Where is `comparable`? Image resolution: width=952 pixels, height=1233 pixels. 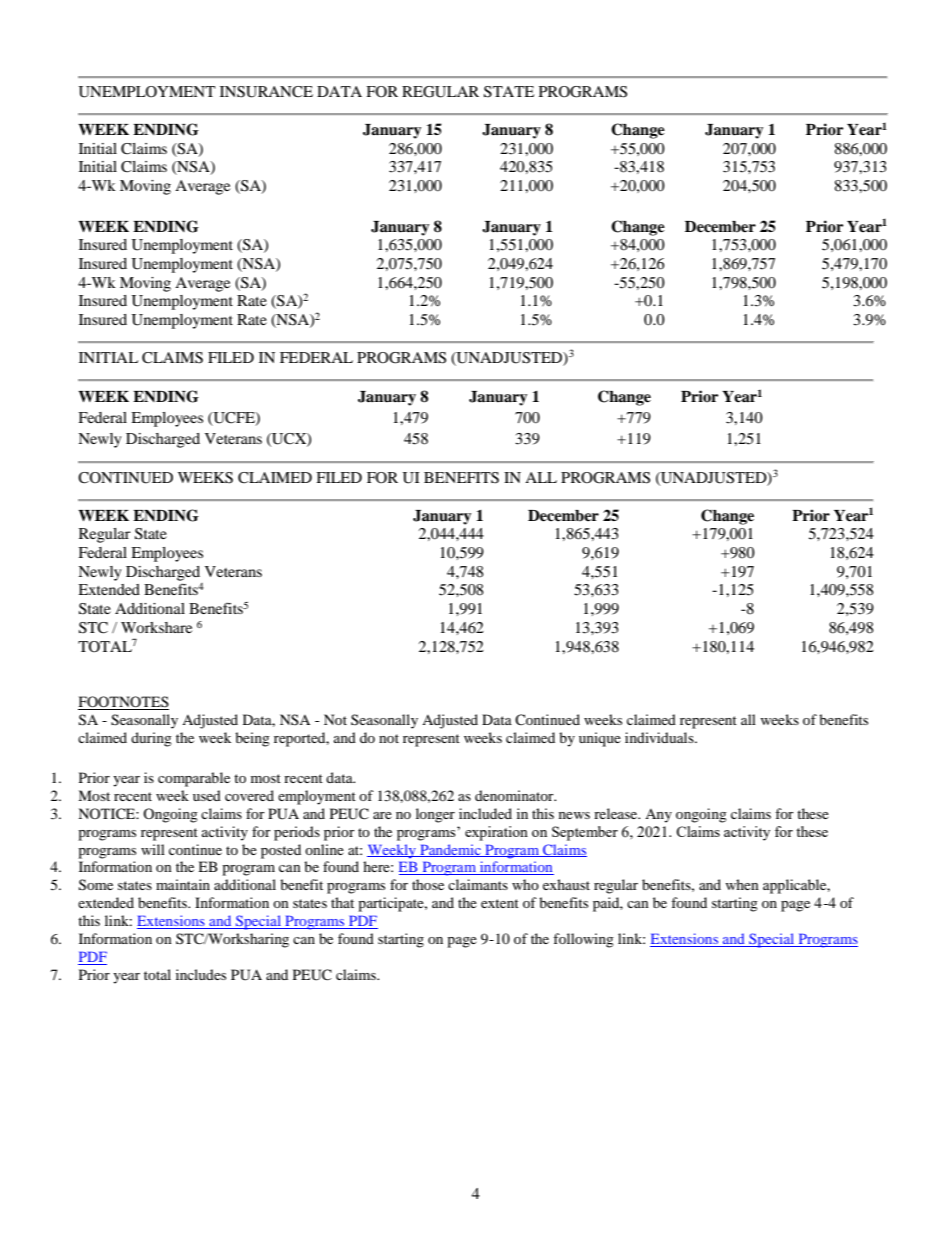 comparable is located at coordinates (194, 779).
